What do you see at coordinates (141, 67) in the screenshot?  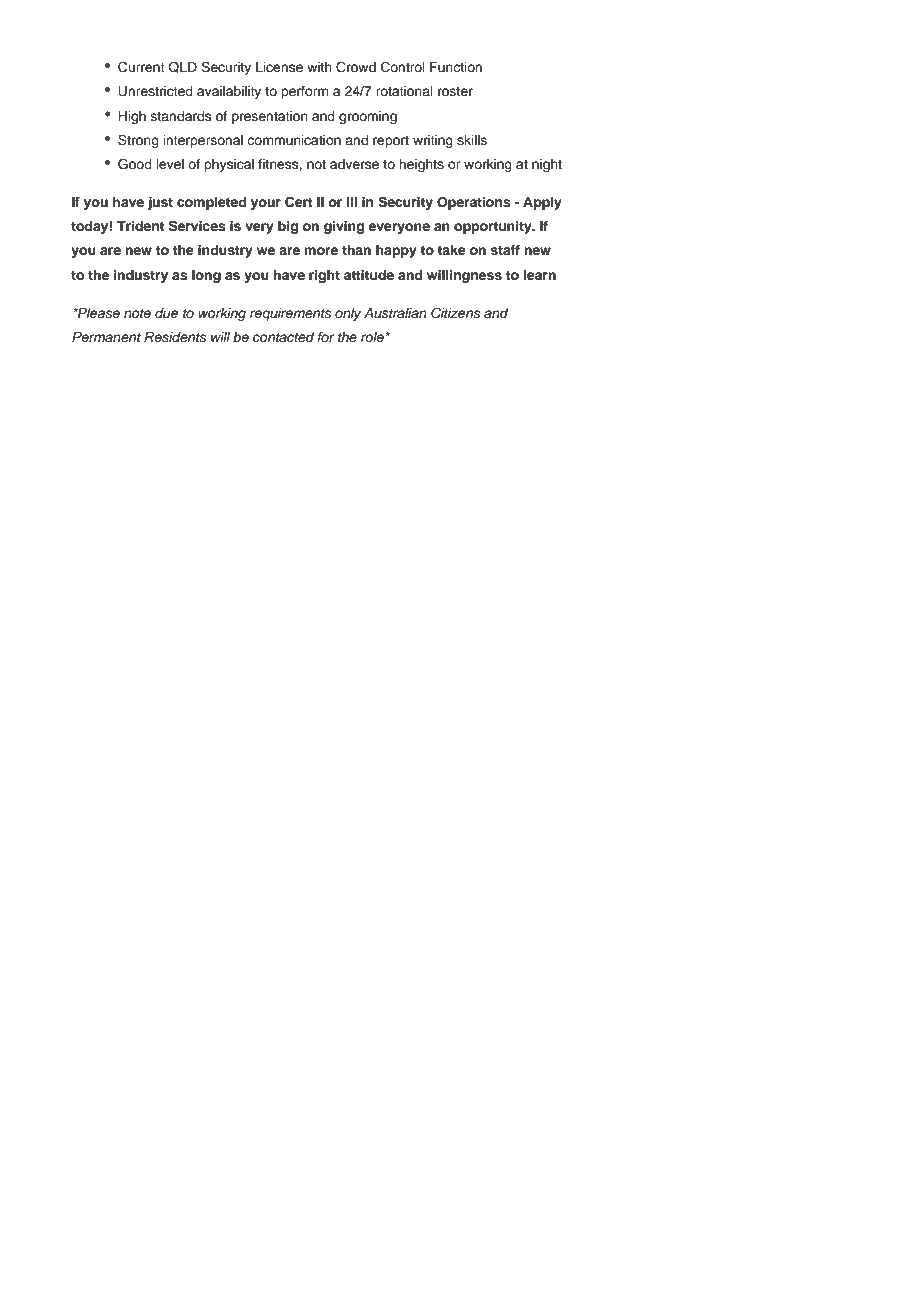 I see `Current` at bounding box center [141, 67].
